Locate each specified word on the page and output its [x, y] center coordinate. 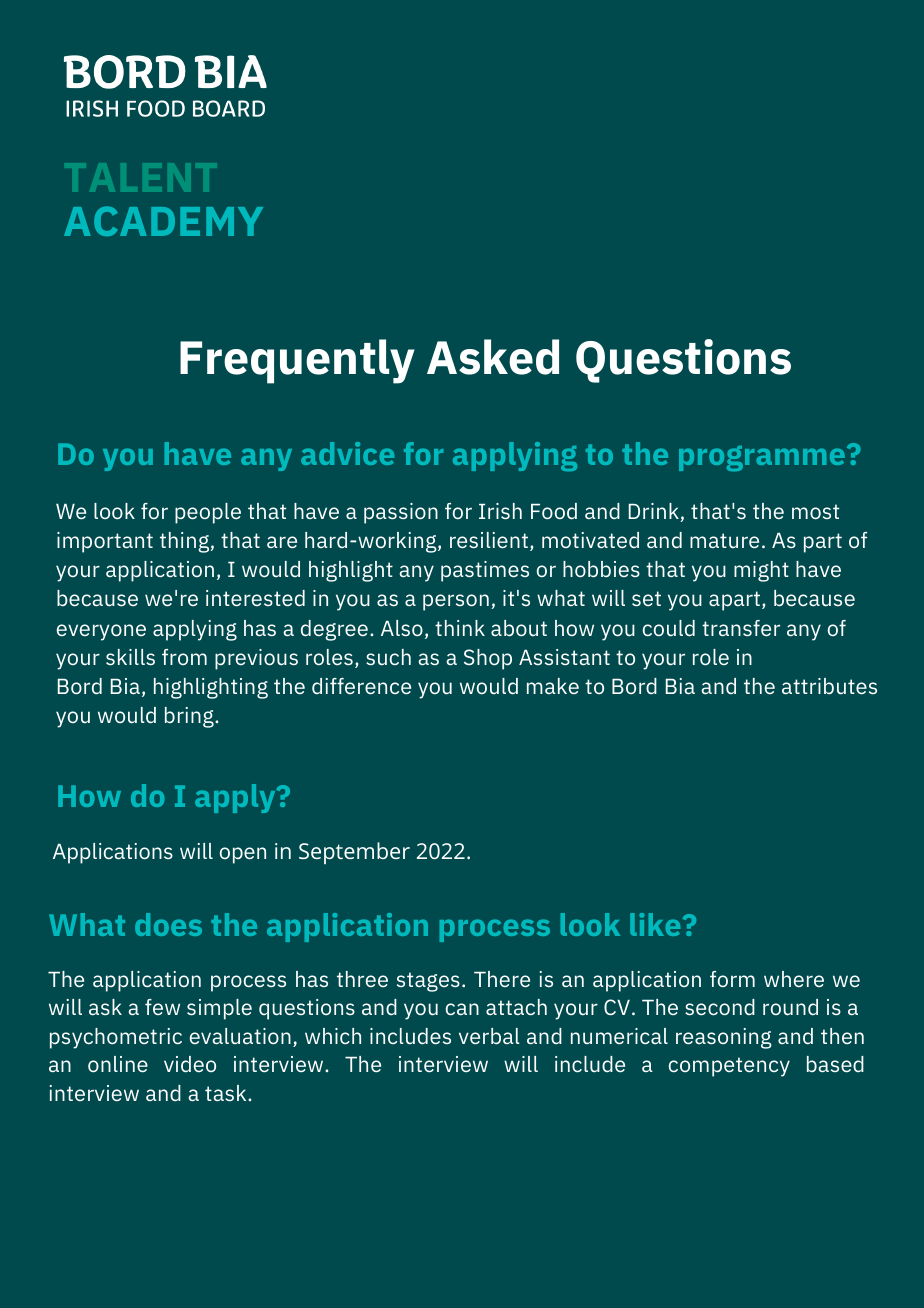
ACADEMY [163, 221]
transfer [741, 628]
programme [763, 458]
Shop [488, 659]
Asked [493, 357]
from [184, 657]
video [190, 1064]
